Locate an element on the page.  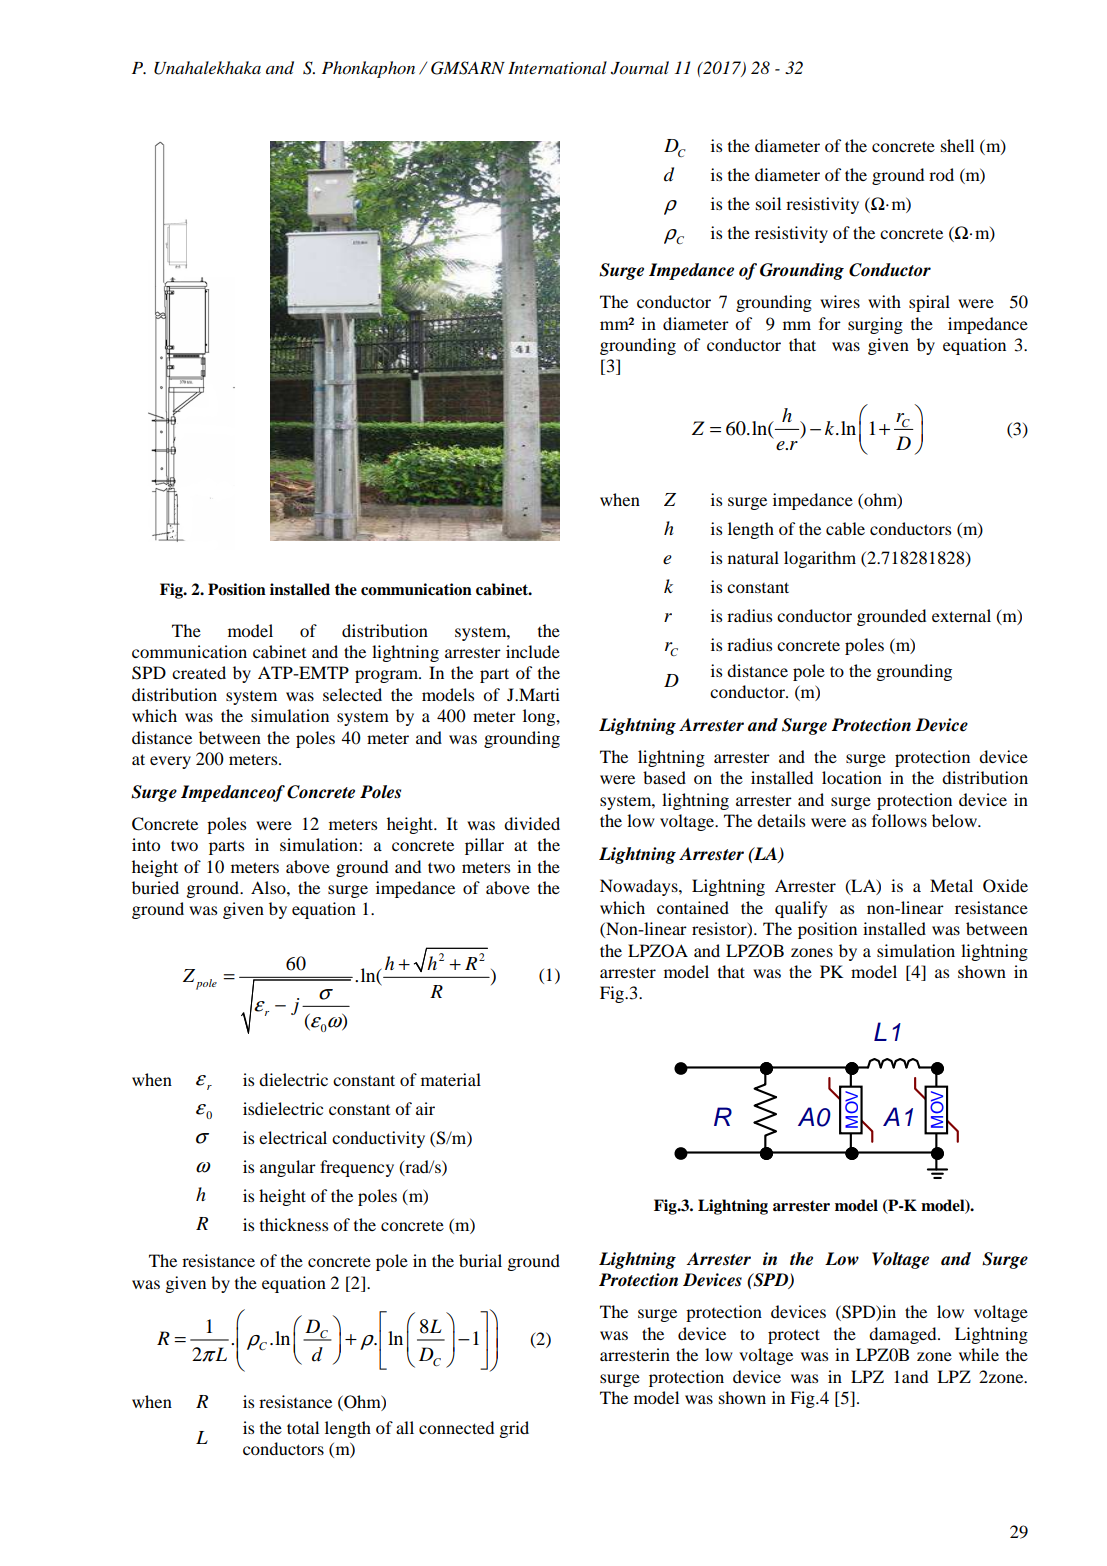
grid is located at coordinates (514, 1429).
